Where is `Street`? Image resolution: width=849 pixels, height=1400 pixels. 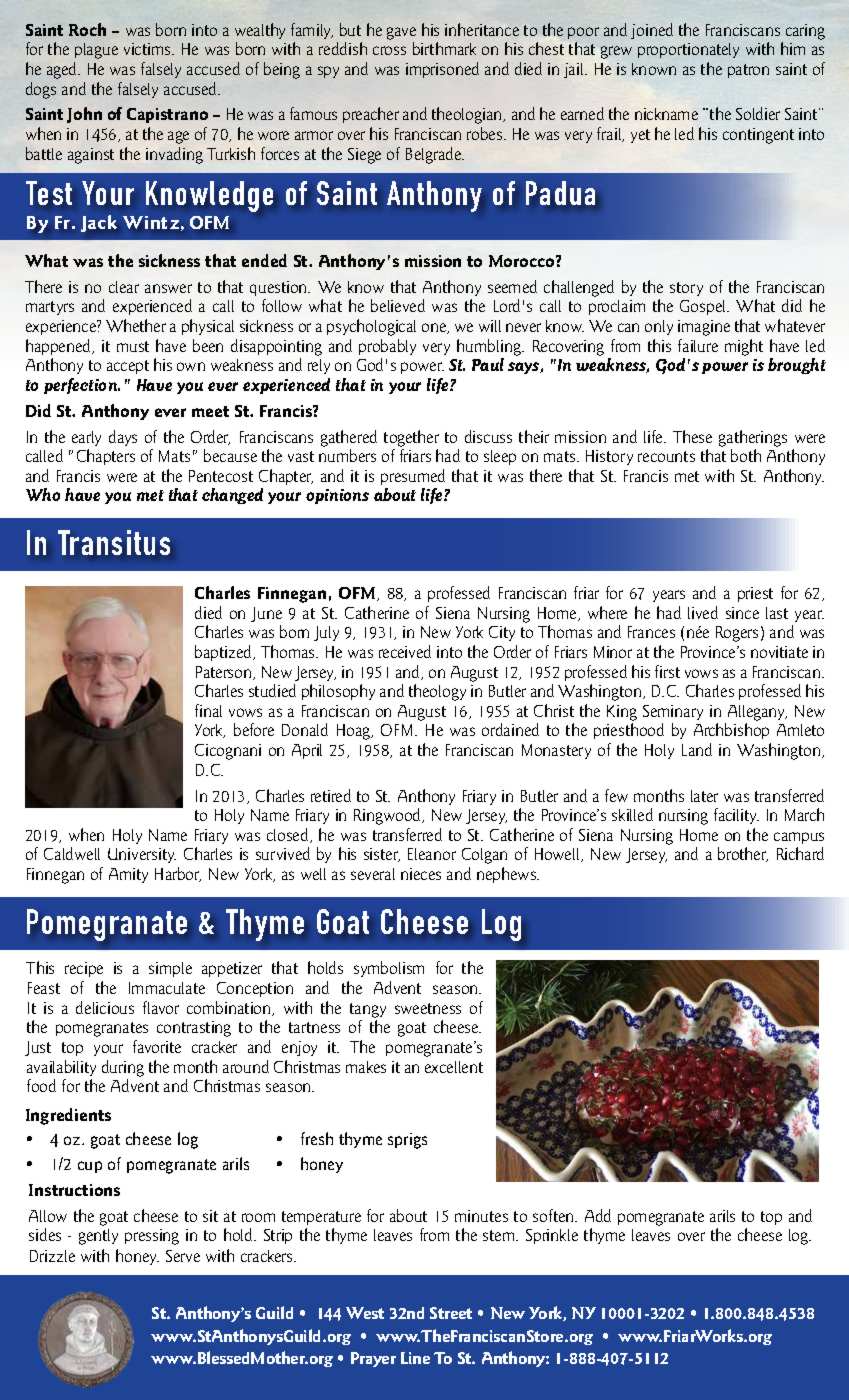 Street is located at coordinates (451, 1313).
